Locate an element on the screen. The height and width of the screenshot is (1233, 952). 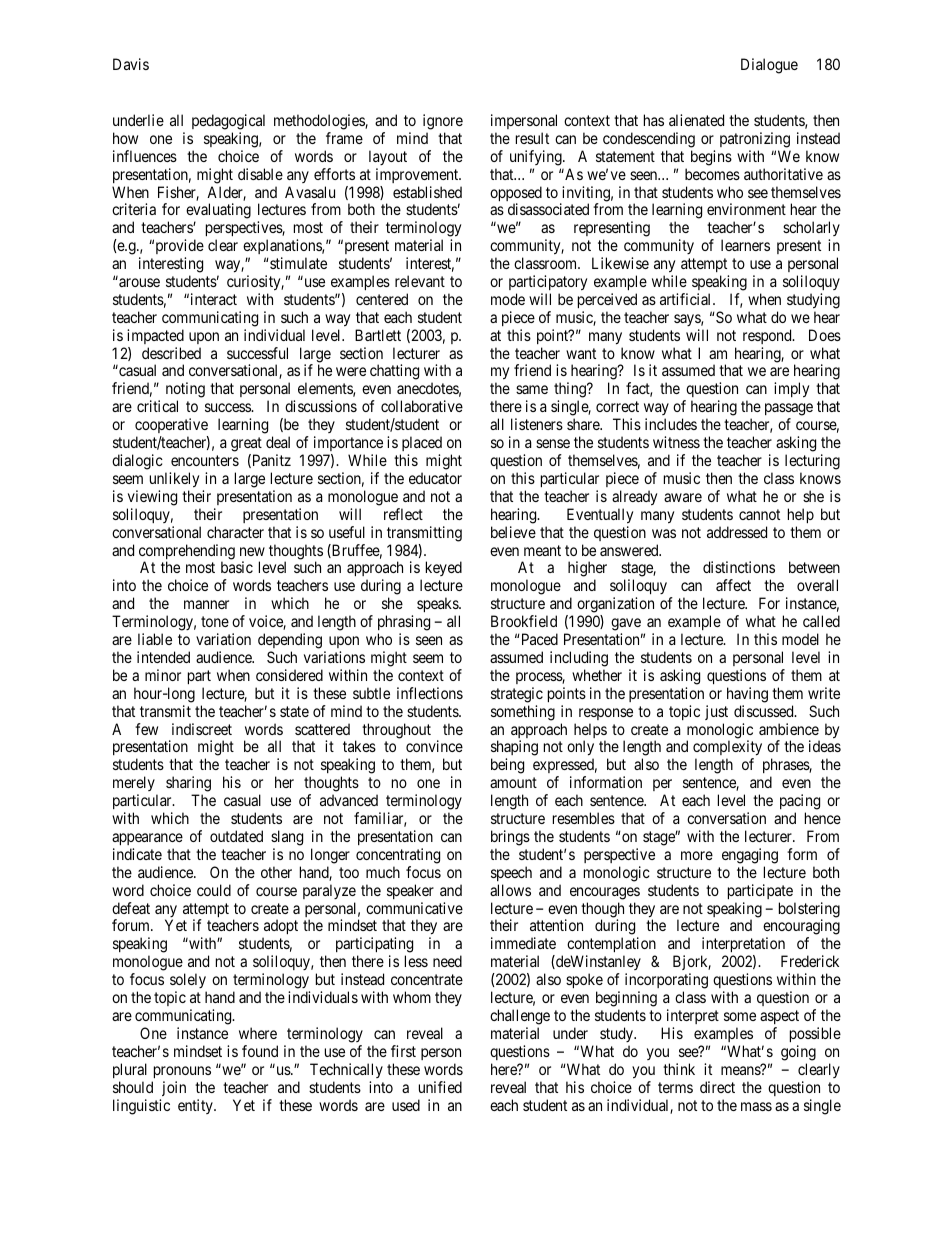
unified is located at coordinates (440, 1087).
